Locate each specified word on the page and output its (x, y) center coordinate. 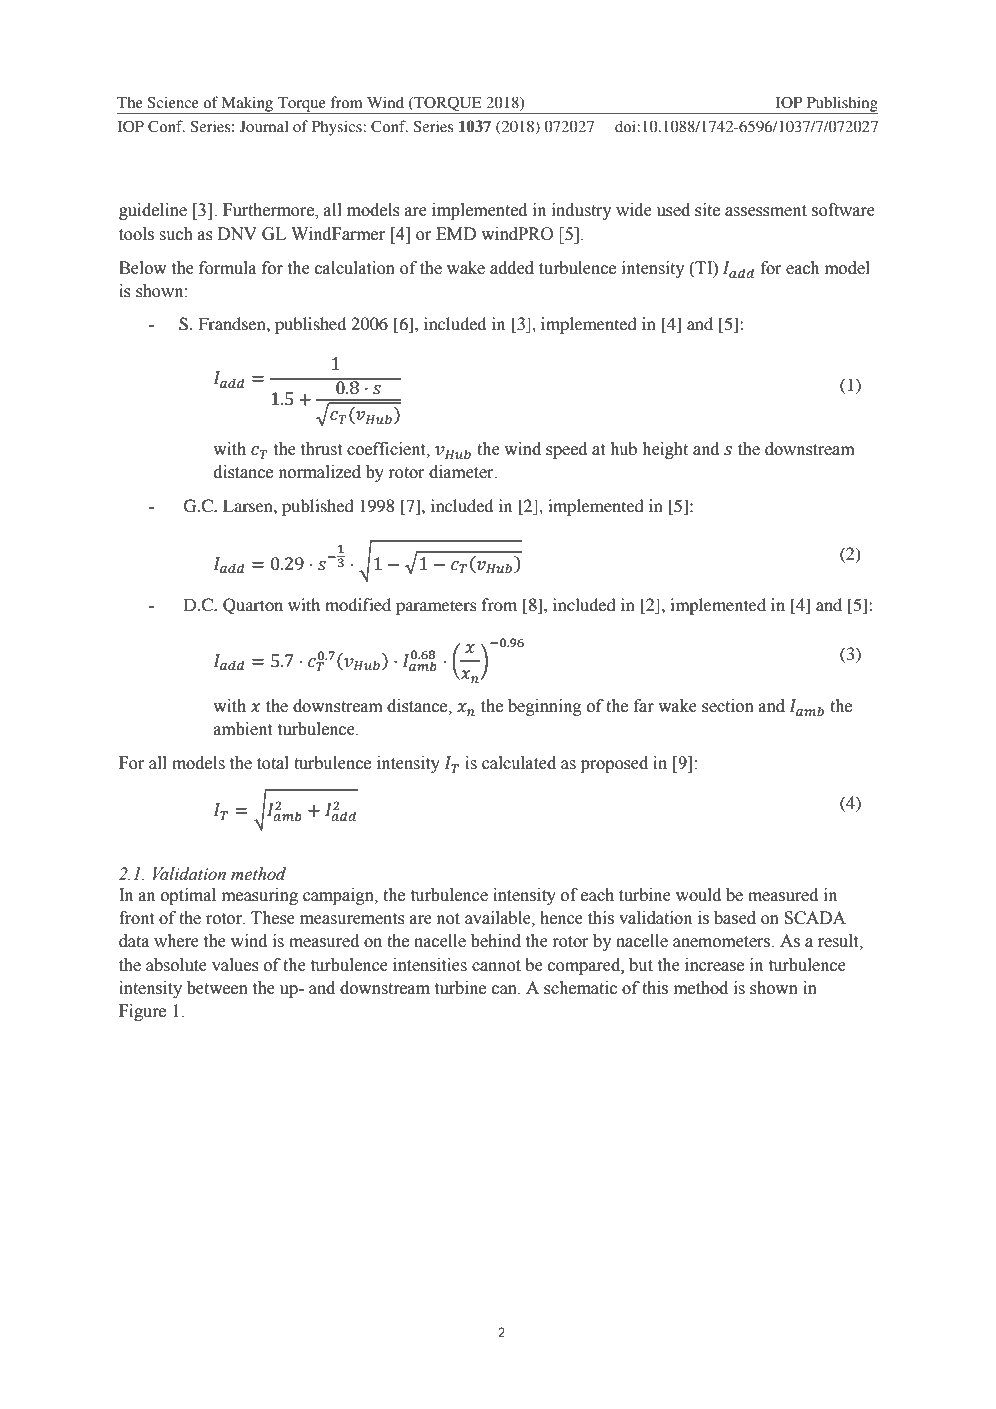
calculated (519, 763)
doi (626, 126)
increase (714, 965)
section (728, 706)
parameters (436, 607)
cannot (496, 966)
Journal (264, 126)
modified (358, 604)
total (273, 763)
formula (227, 268)
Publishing (841, 105)
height (665, 450)
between (217, 988)
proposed (614, 764)
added (512, 268)
